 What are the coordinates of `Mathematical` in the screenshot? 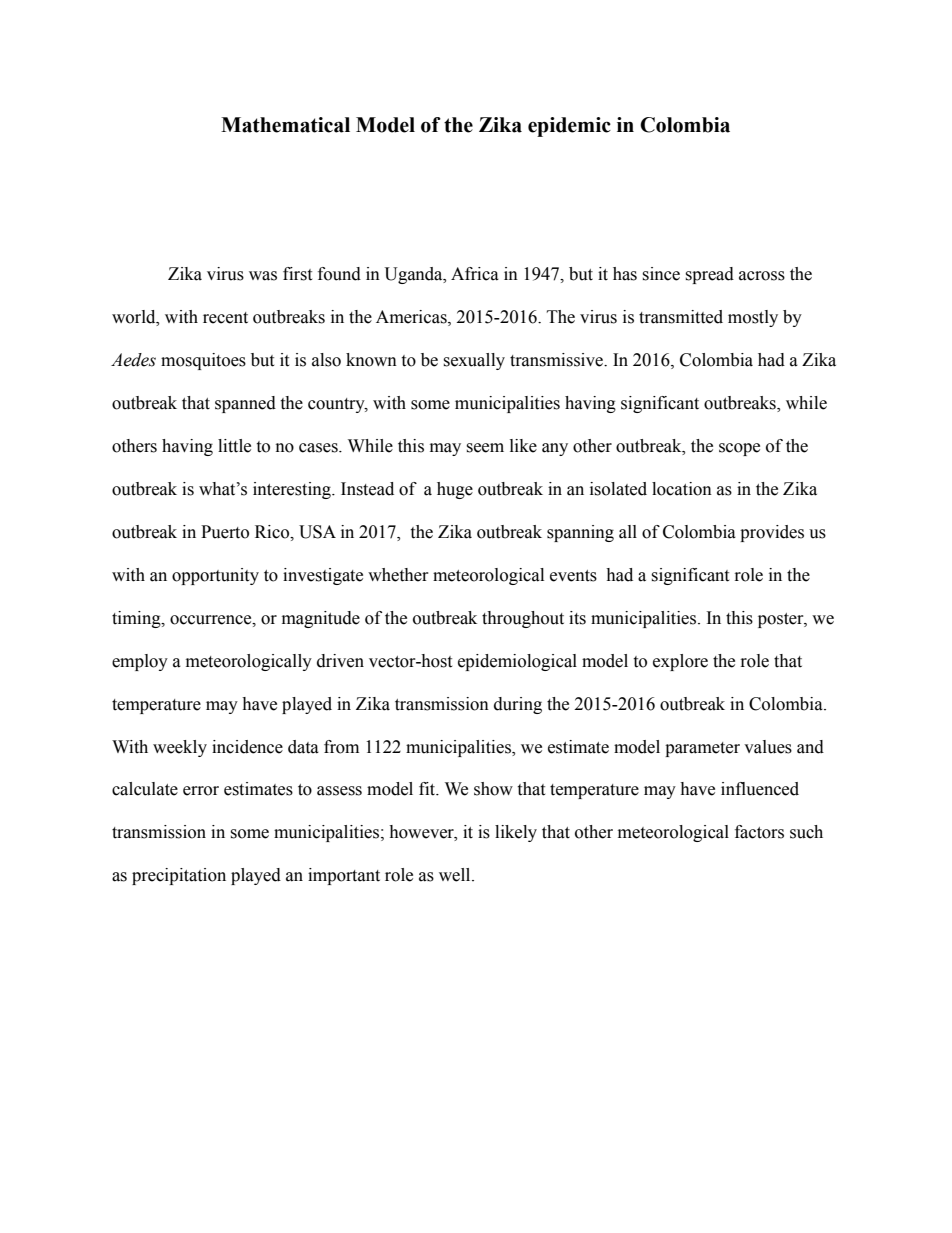 It's located at (285, 125).
